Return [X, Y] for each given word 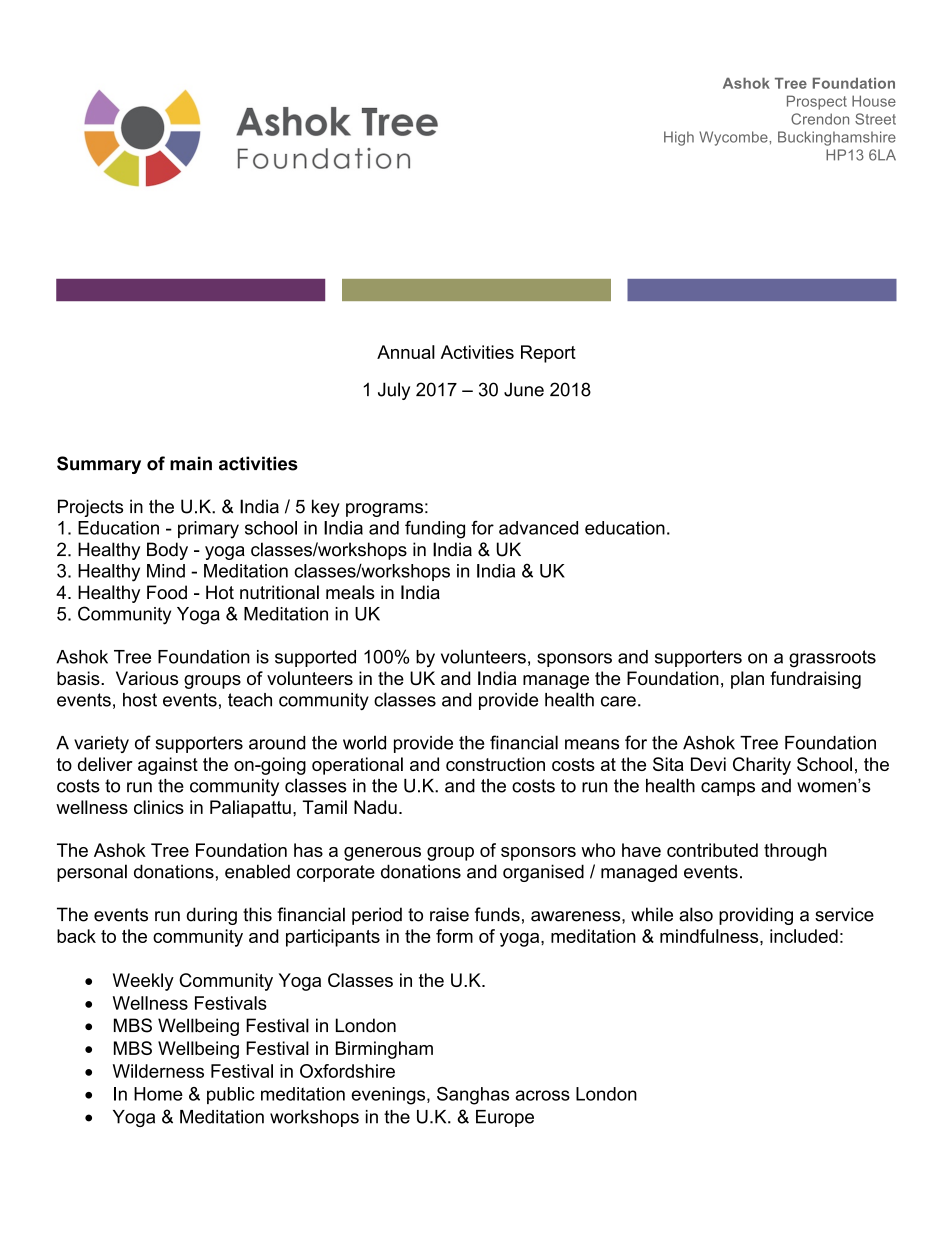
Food [167, 592]
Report [548, 354]
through [795, 852]
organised [543, 873]
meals [350, 592]
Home [158, 1094]
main [191, 463]
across [542, 1095]
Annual [406, 352]
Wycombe [733, 138]
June [524, 389]
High [679, 138]
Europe [505, 1118]
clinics [159, 807]
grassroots [832, 659]
